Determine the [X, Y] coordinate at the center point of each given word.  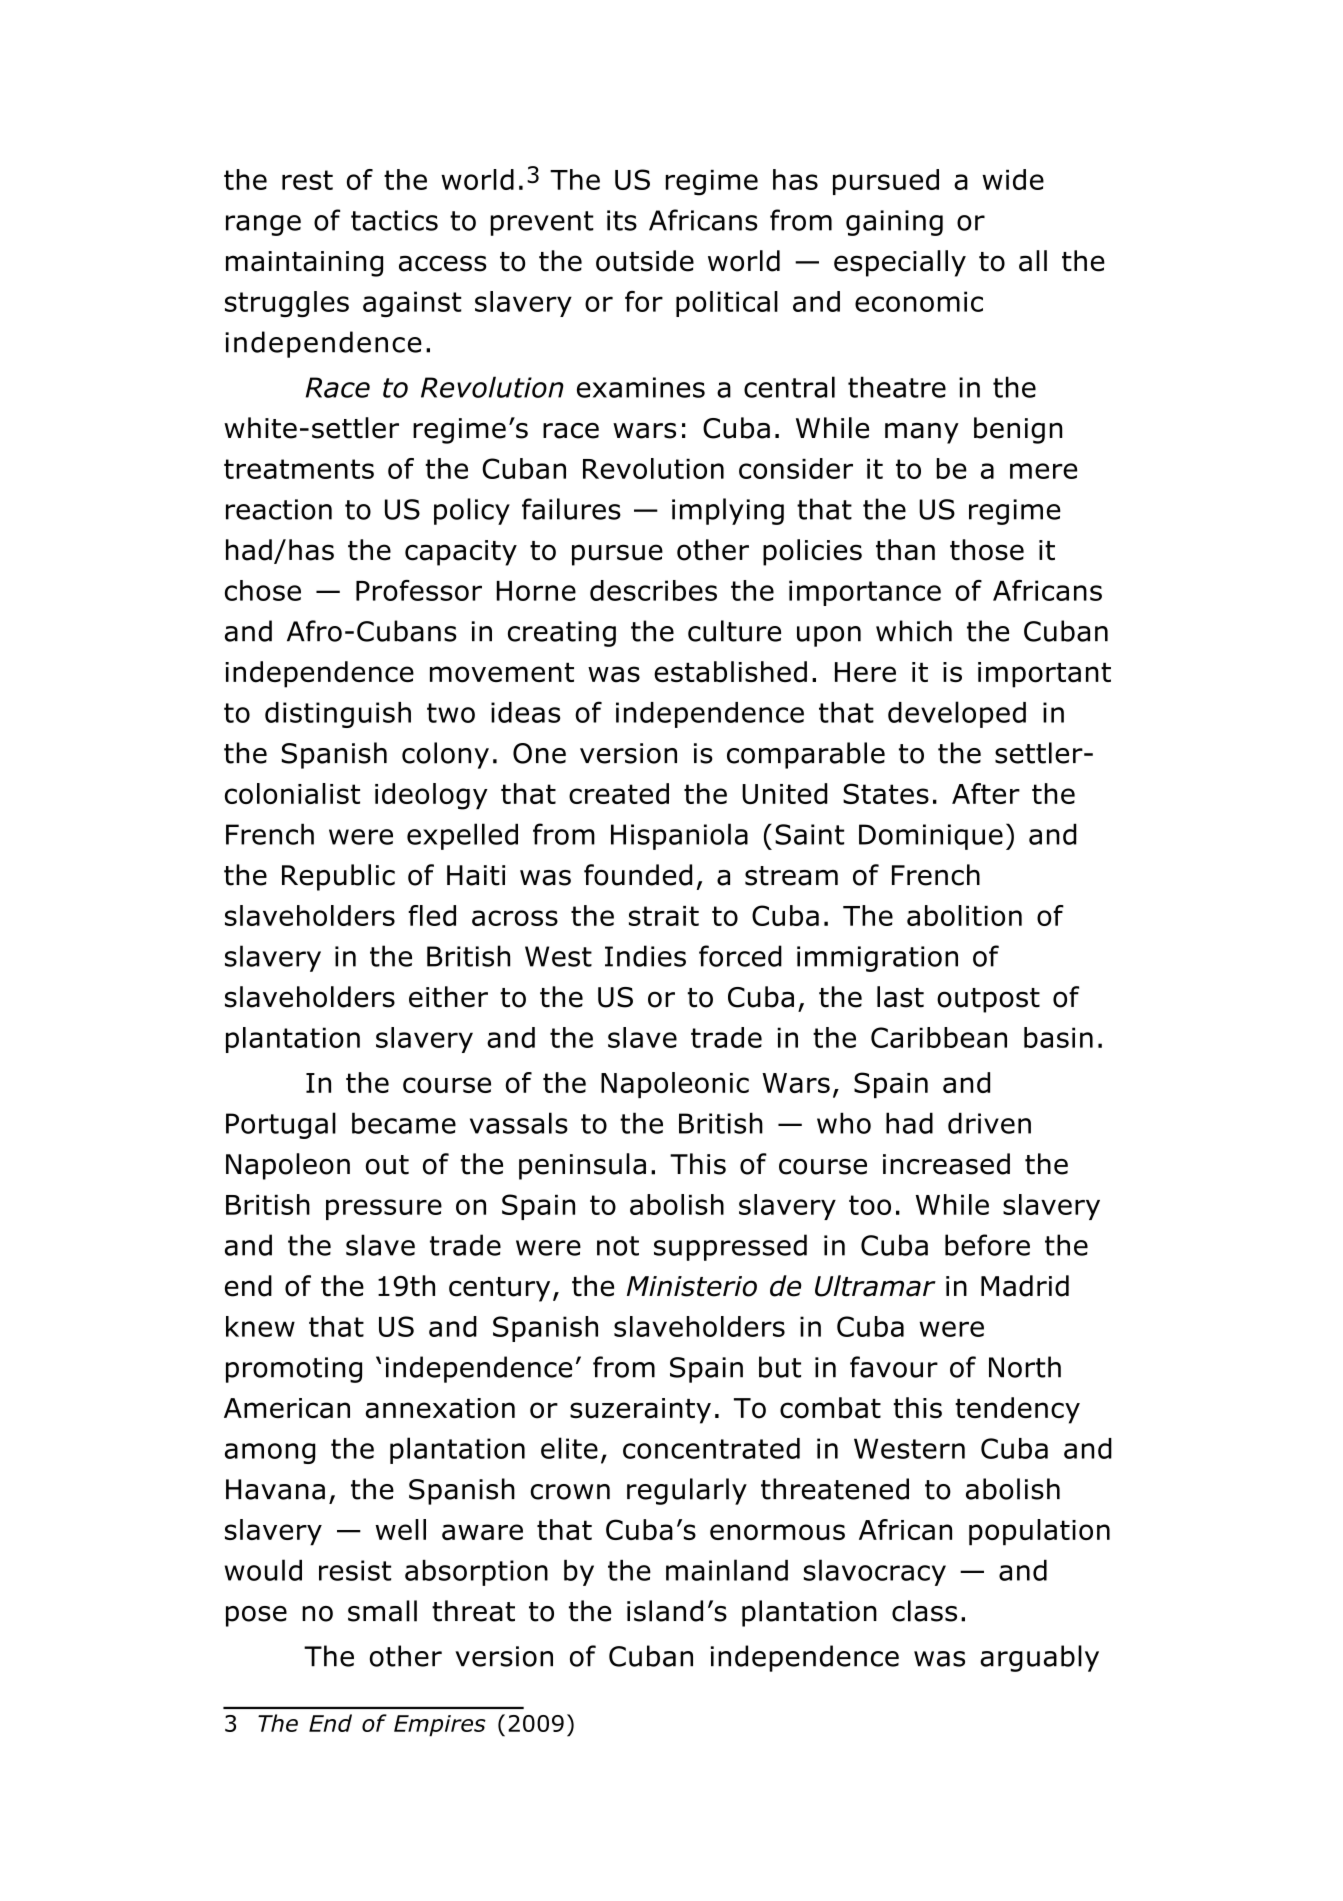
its [622, 220]
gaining [894, 223]
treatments [299, 469]
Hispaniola [679, 836]
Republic [338, 877]
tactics [394, 220]
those [987, 550]
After [986, 793]
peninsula [582, 1166]
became [404, 1123]
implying [728, 511]
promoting [294, 1370]
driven [989, 1123]
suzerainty [640, 1411]
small [382, 1611]
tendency [1017, 1410]
